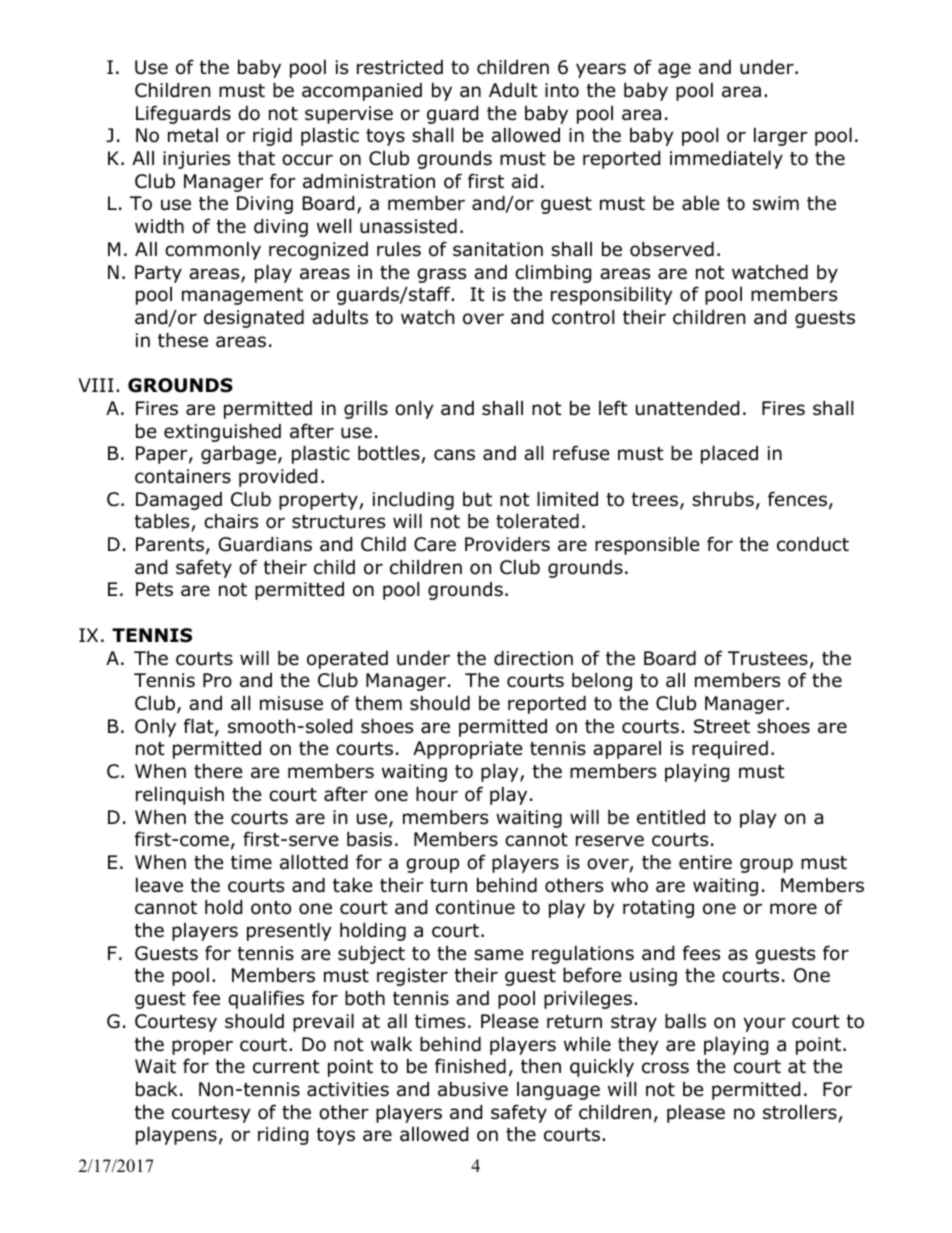  What do you see at coordinates (154, 589) in the page?
I see `Pets` at bounding box center [154, 589].
